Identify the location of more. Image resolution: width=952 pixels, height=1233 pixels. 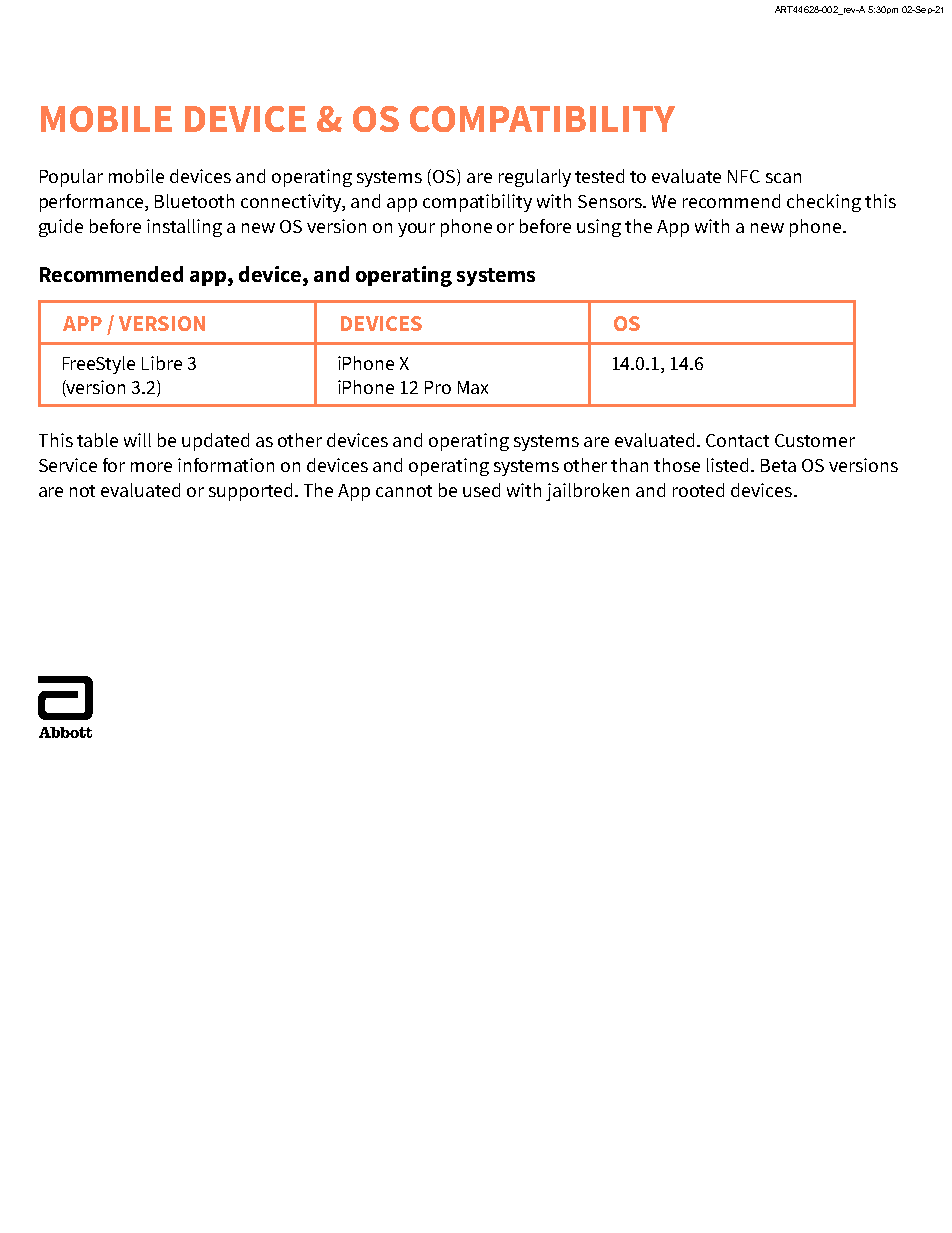
(151, 467).
